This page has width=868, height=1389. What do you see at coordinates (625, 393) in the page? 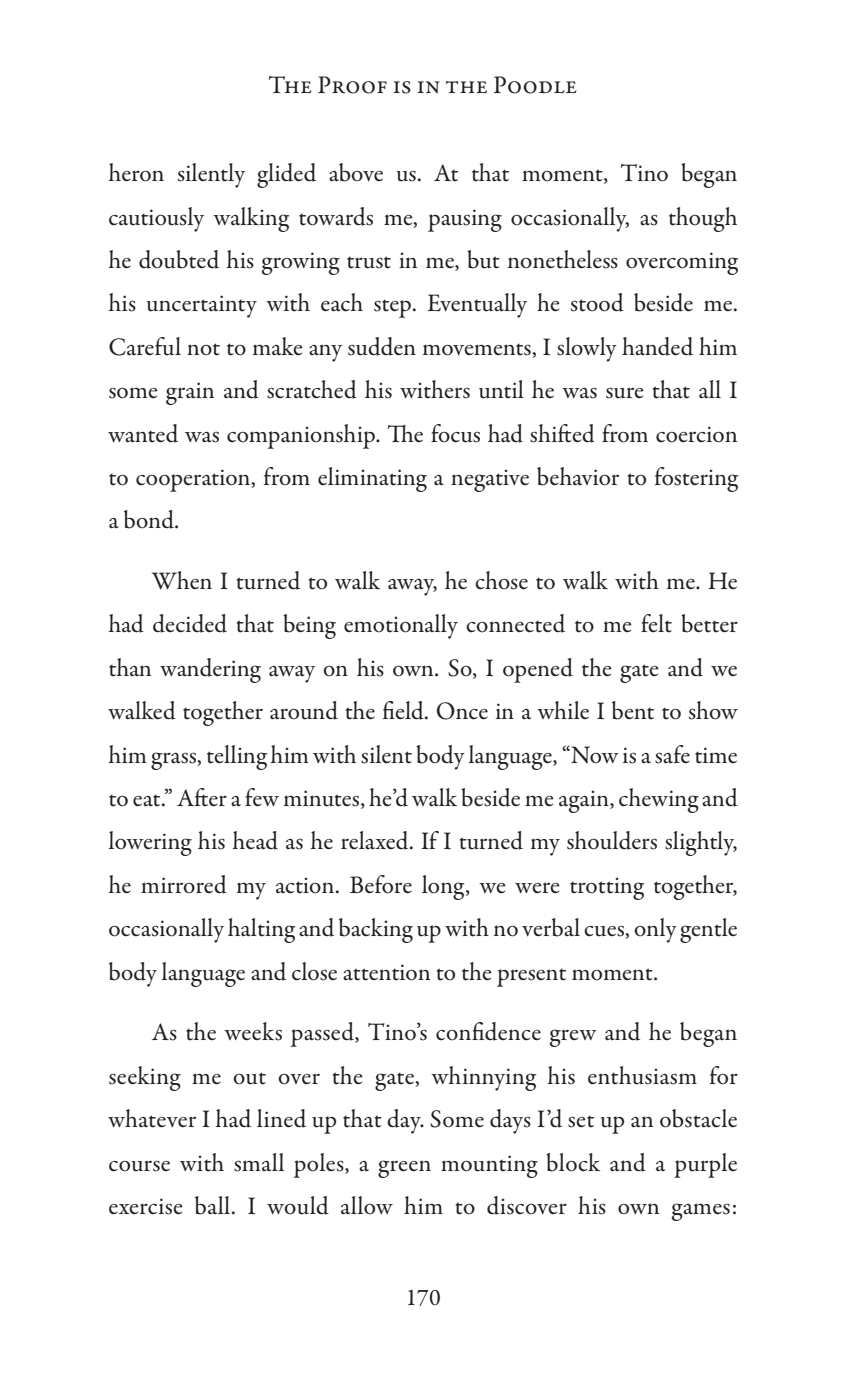
I see `sure` at bounding box center [625, 393].
